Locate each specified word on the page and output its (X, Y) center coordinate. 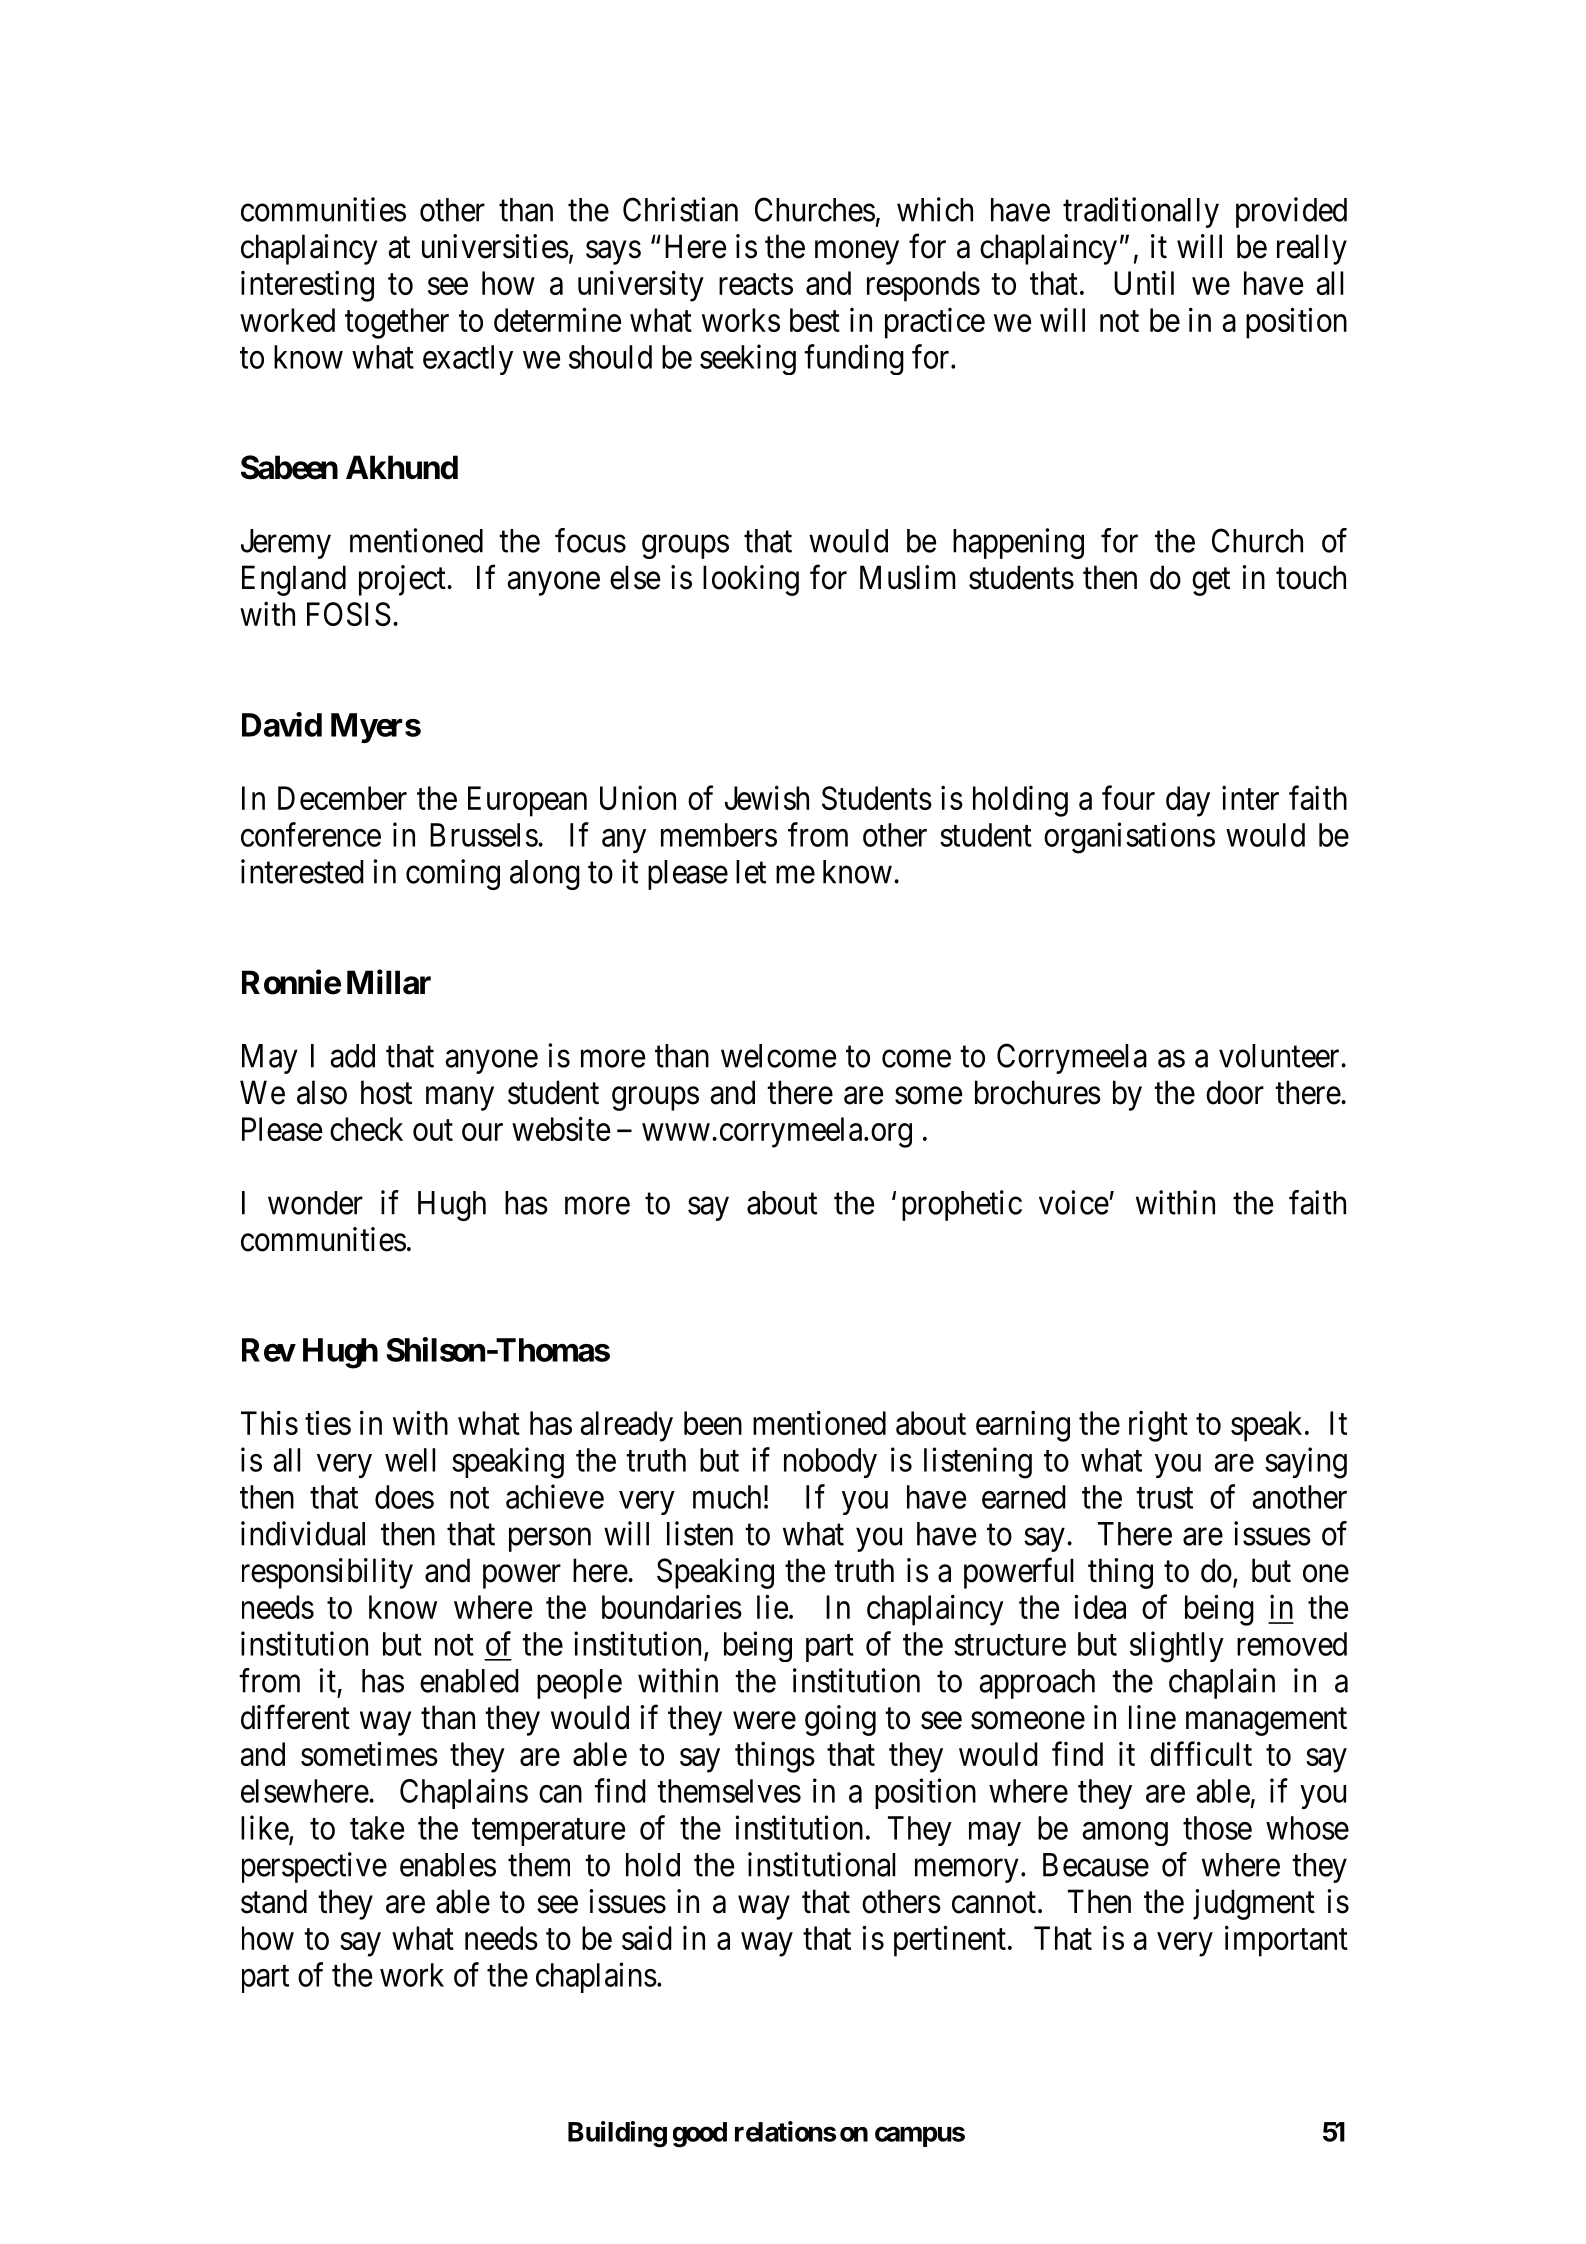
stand (274, 1901)
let (751, 872)
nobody (830, 1463)
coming (453, 874)
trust (1164, 1498)
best (815, 320)
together (397, 323)
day (1188, 801)
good (700, 2135)
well (410, 1460)
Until (1144, 283)
